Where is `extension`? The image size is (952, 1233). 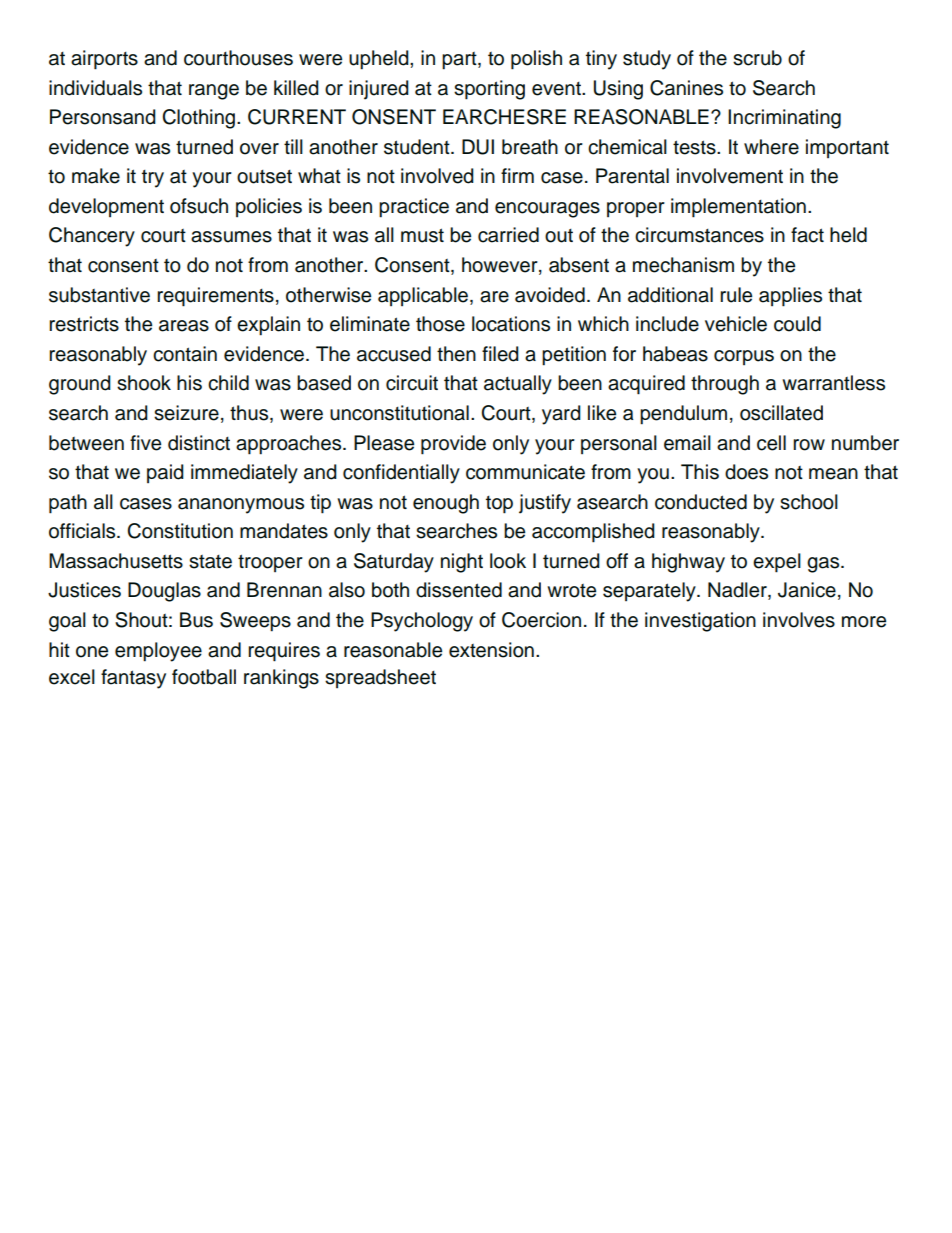 extension is located at coordinates (491, 650).
